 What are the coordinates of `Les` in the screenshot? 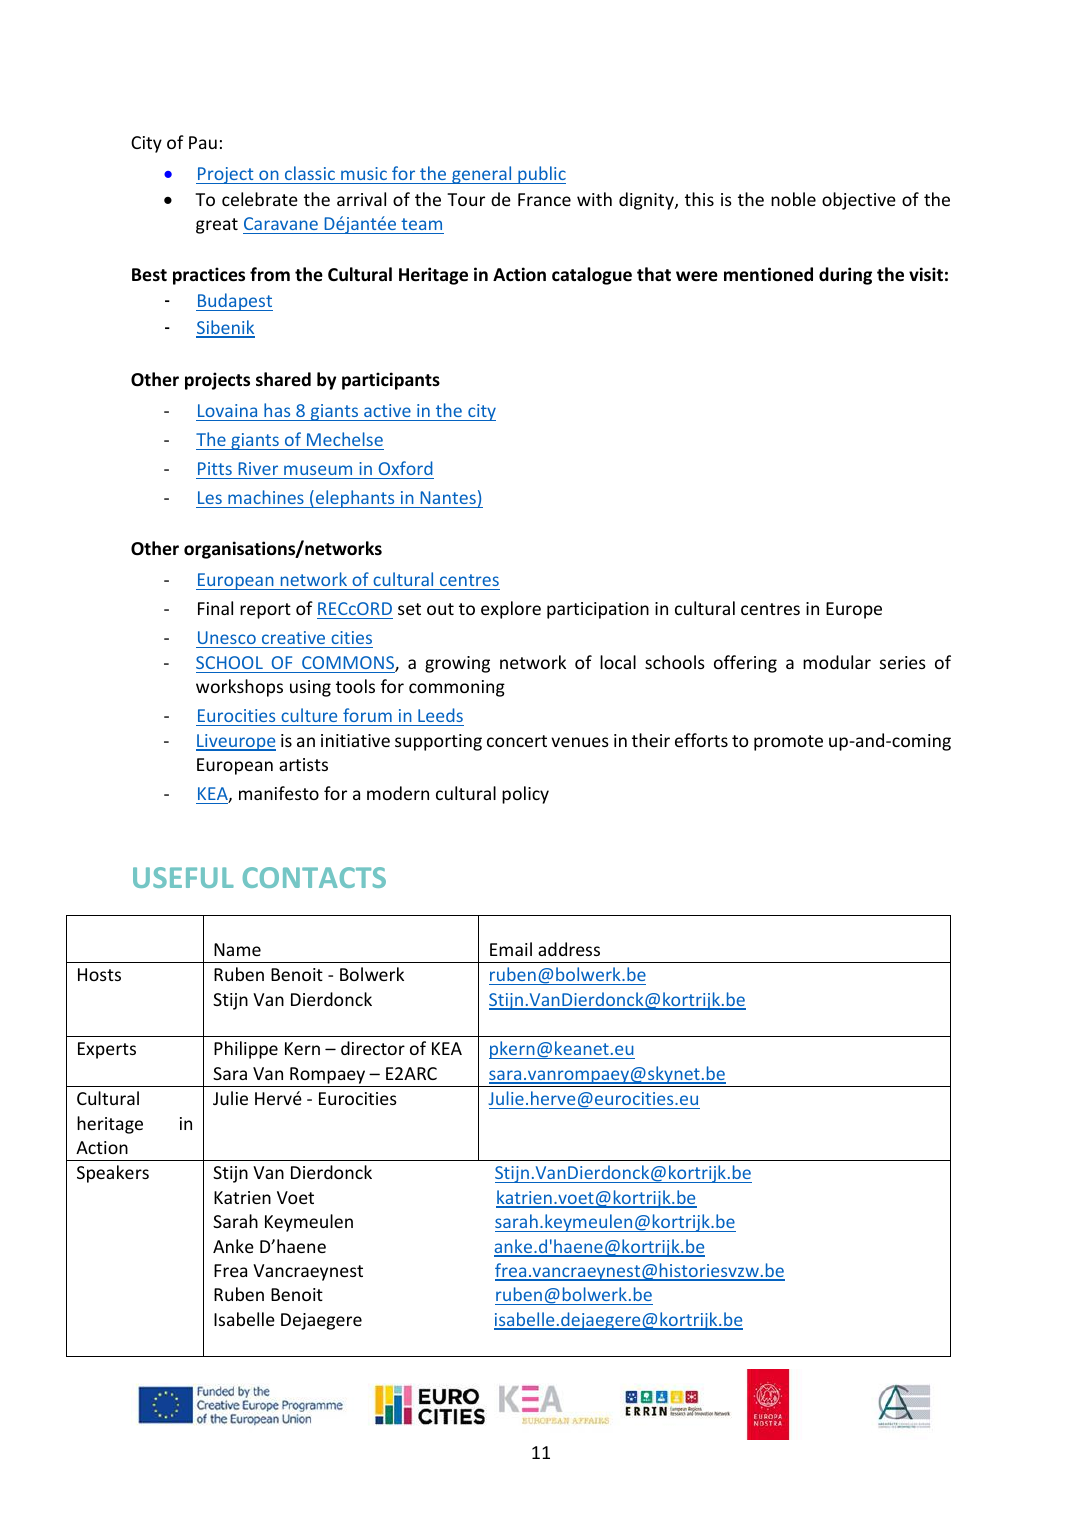 It's located at (210, 497).
